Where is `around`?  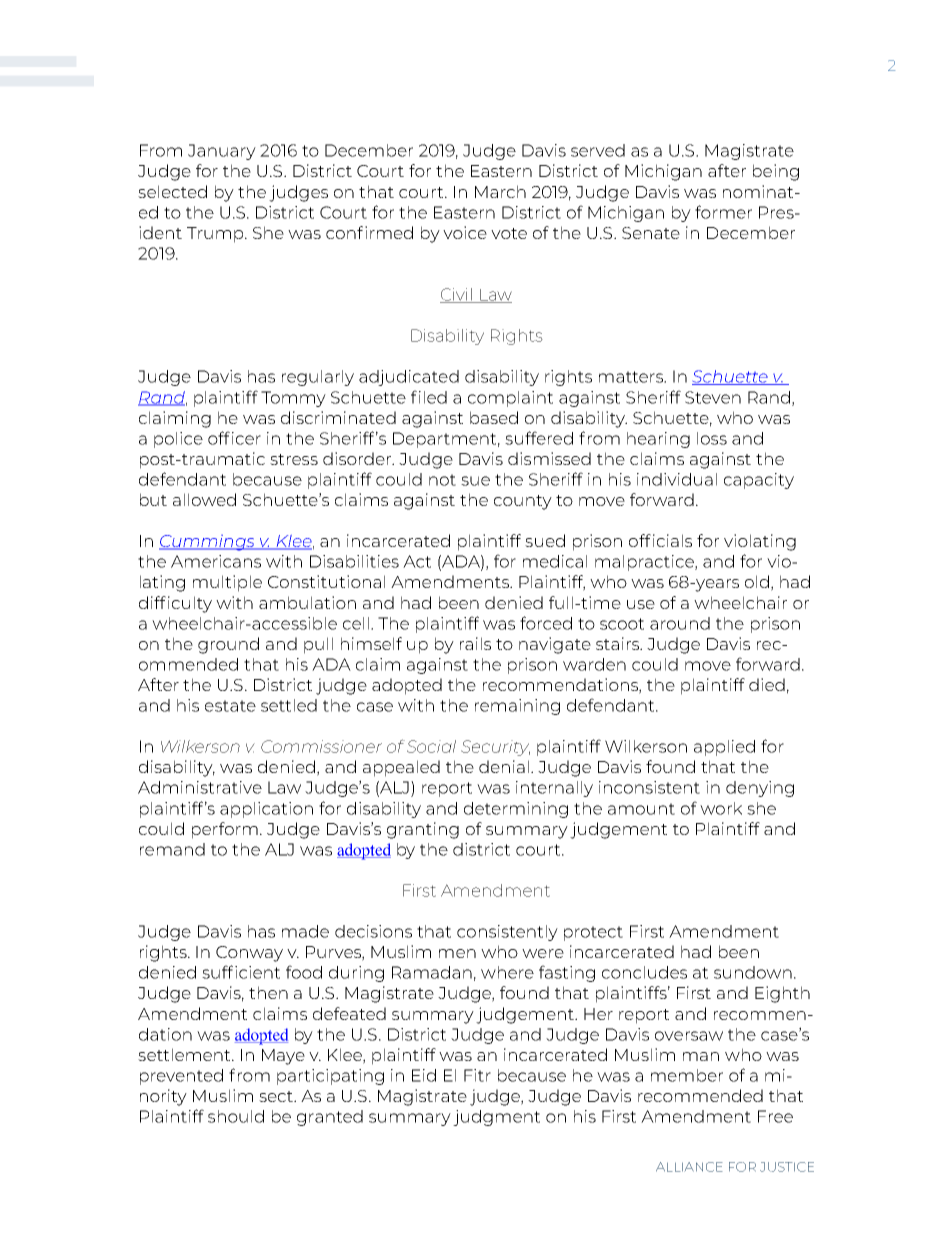 around is located at coordinates (680, 623).
